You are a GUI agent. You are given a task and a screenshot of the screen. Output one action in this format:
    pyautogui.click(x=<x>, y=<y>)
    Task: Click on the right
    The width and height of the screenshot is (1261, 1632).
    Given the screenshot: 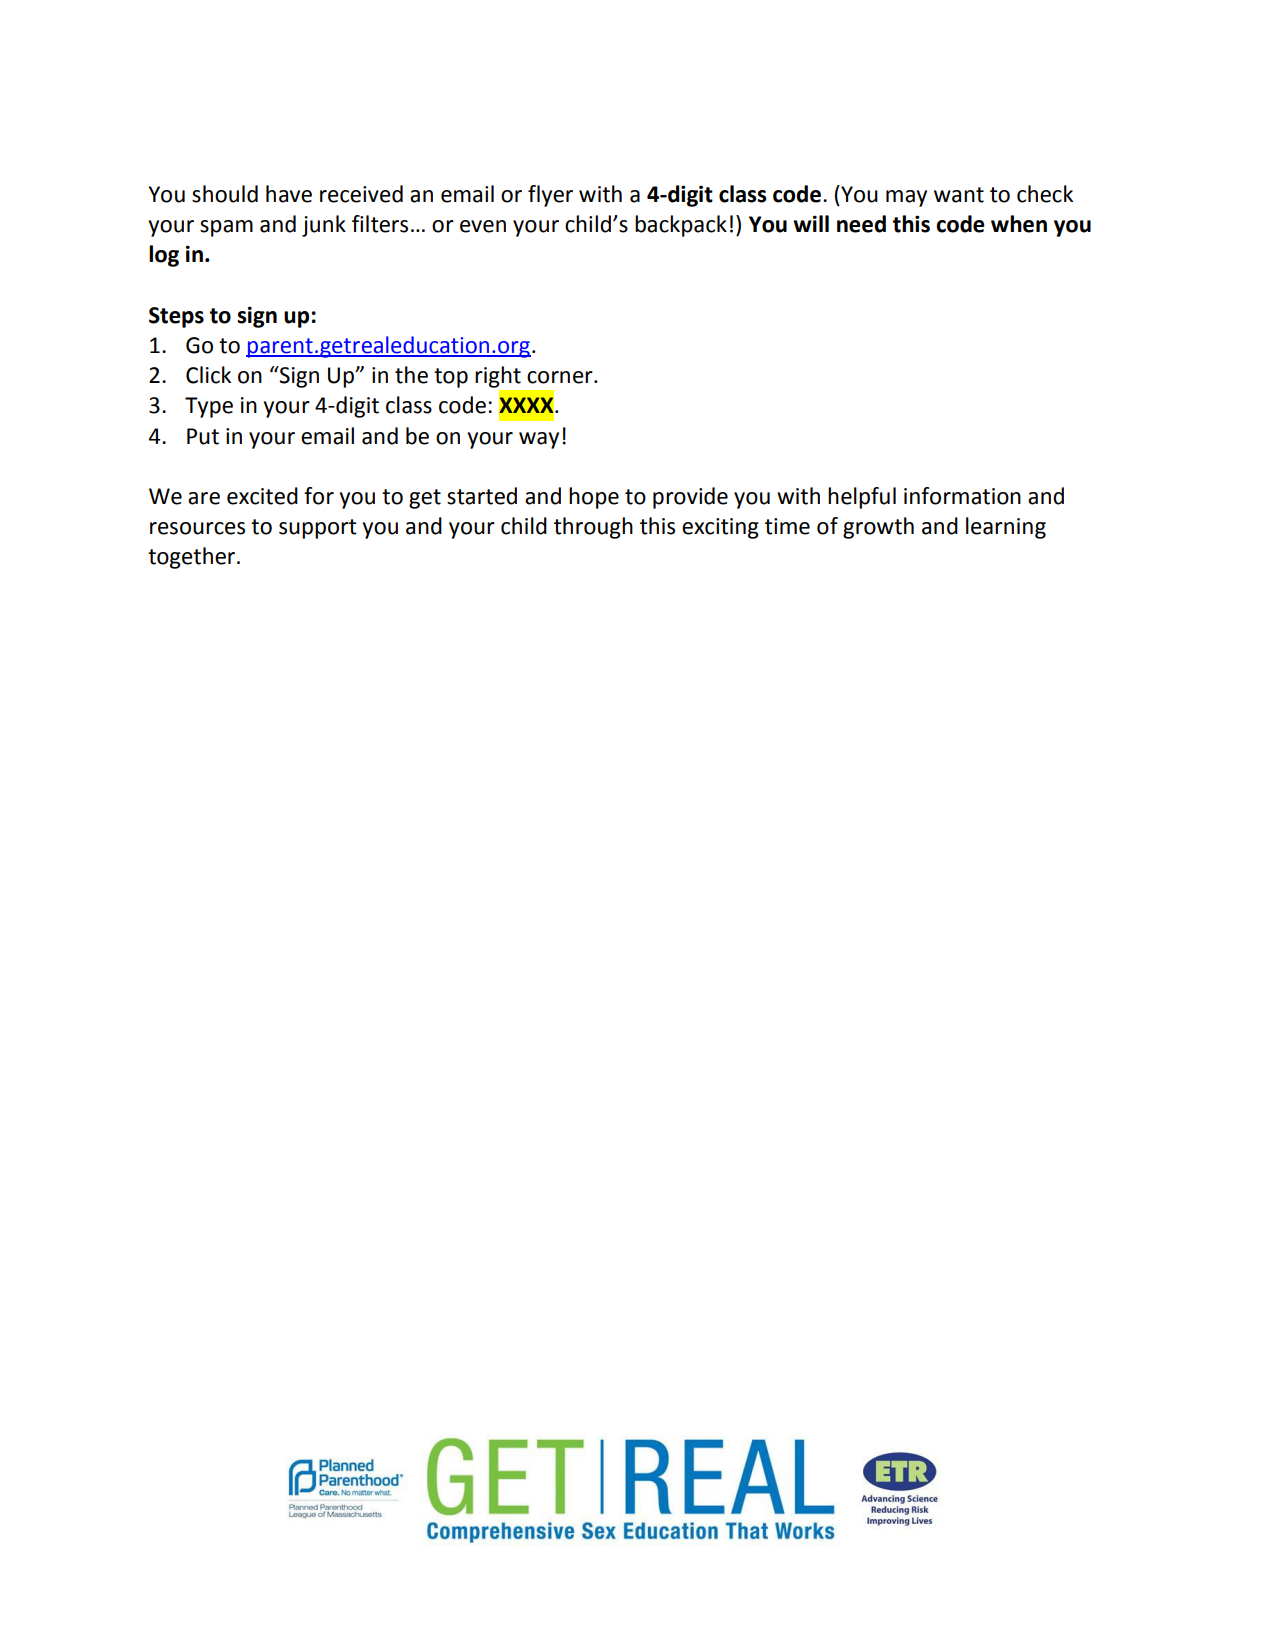 What is the action you would take?
    pyautogui.click(x=498, y=377)
